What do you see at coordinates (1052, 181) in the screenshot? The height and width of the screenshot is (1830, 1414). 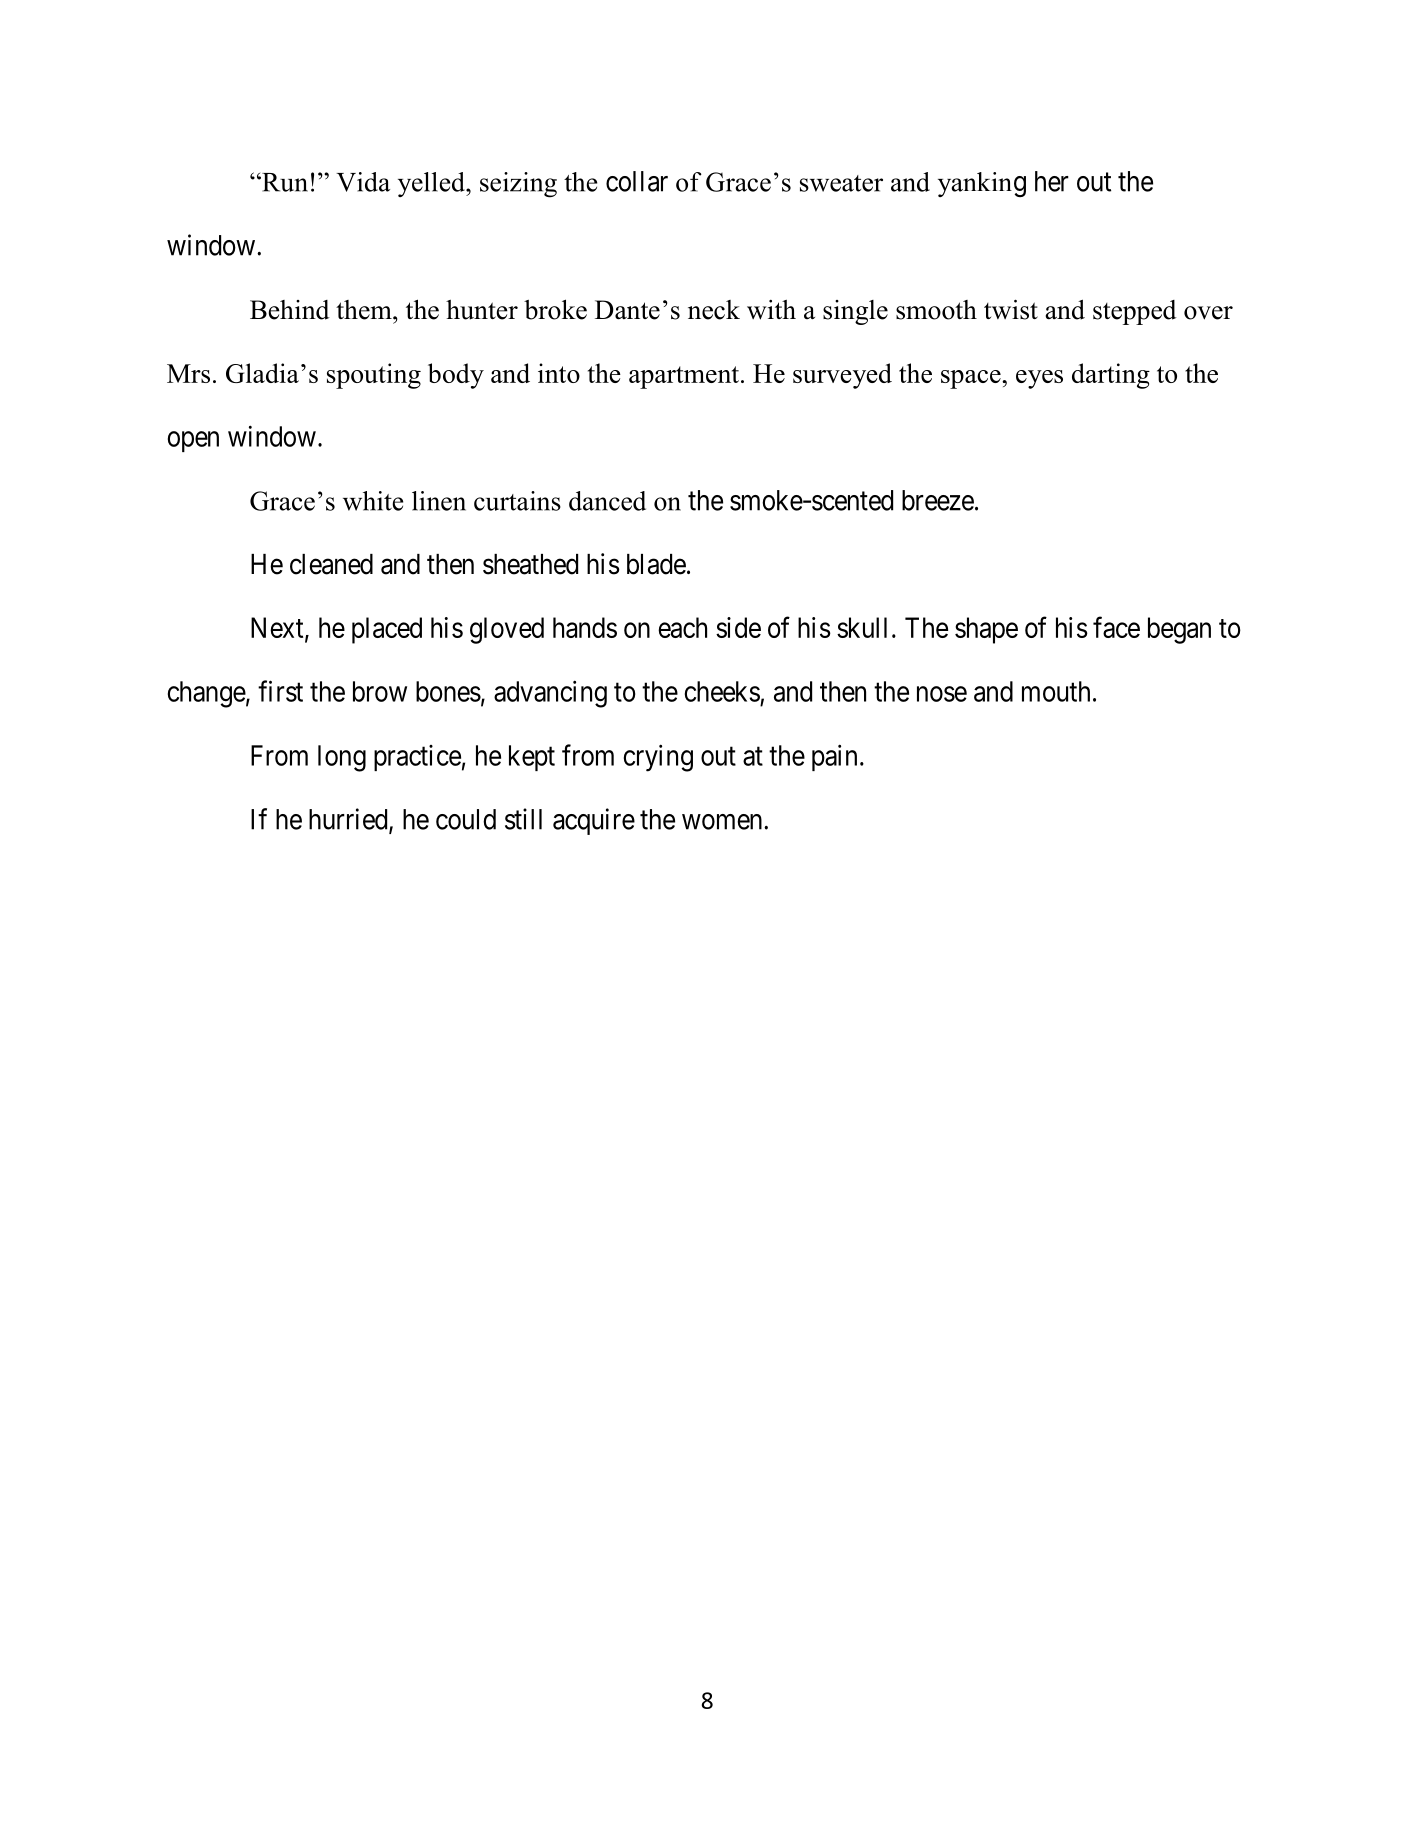 I see `her` at bounding box center [1052, 181].
